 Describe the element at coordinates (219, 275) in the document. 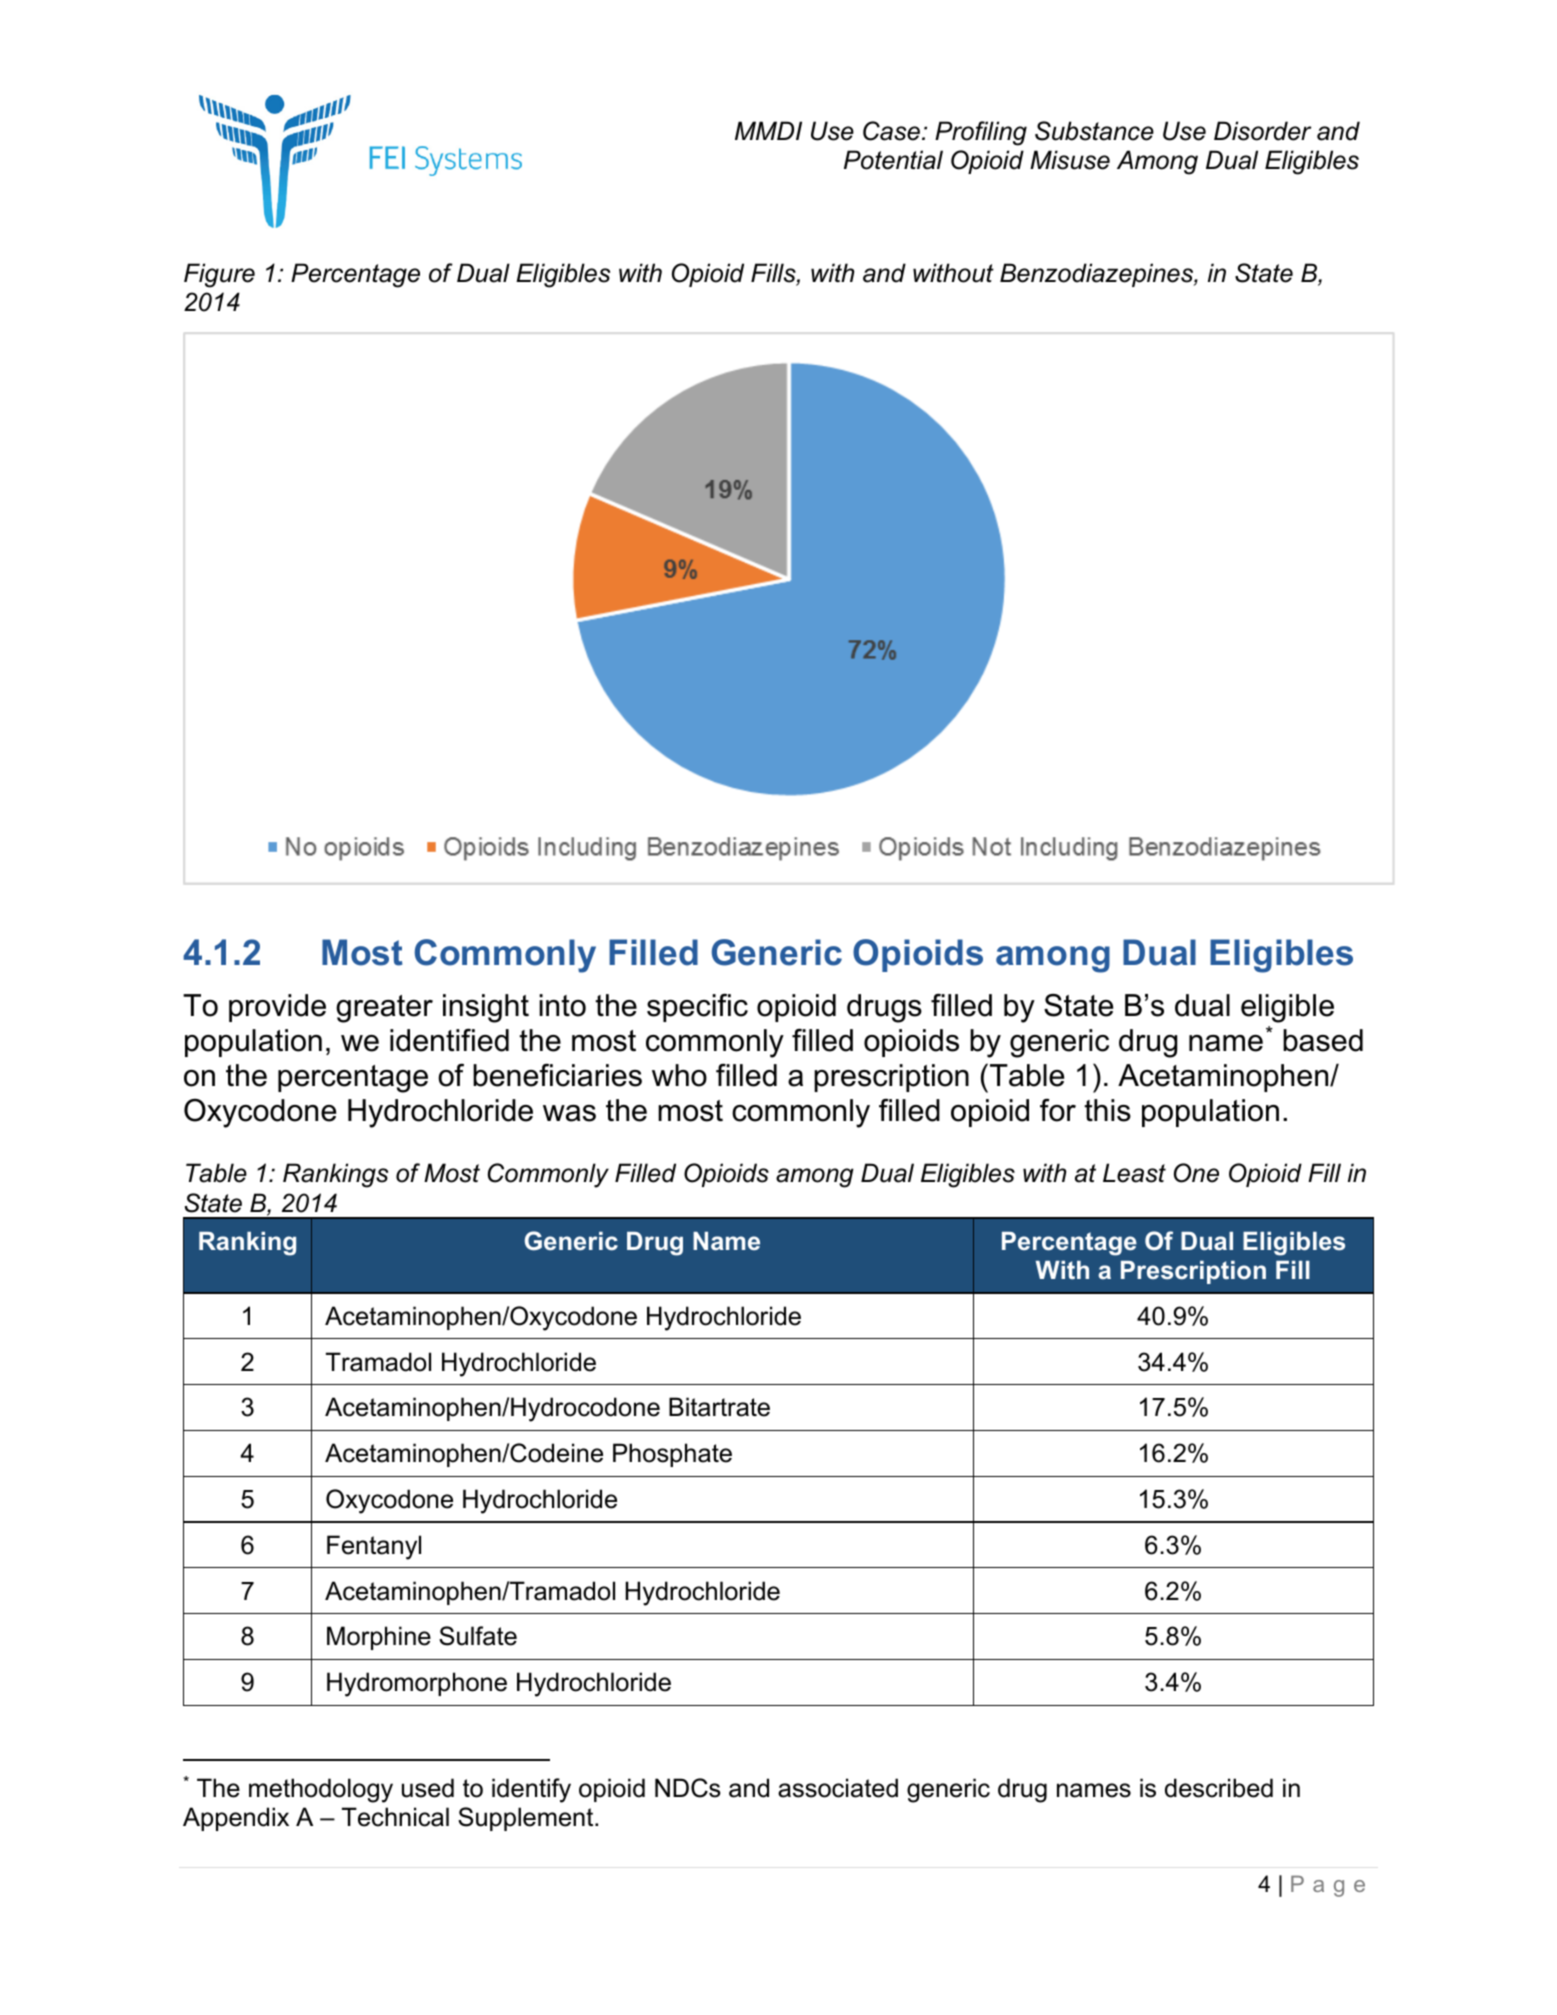

I see `Figure` at that location.
